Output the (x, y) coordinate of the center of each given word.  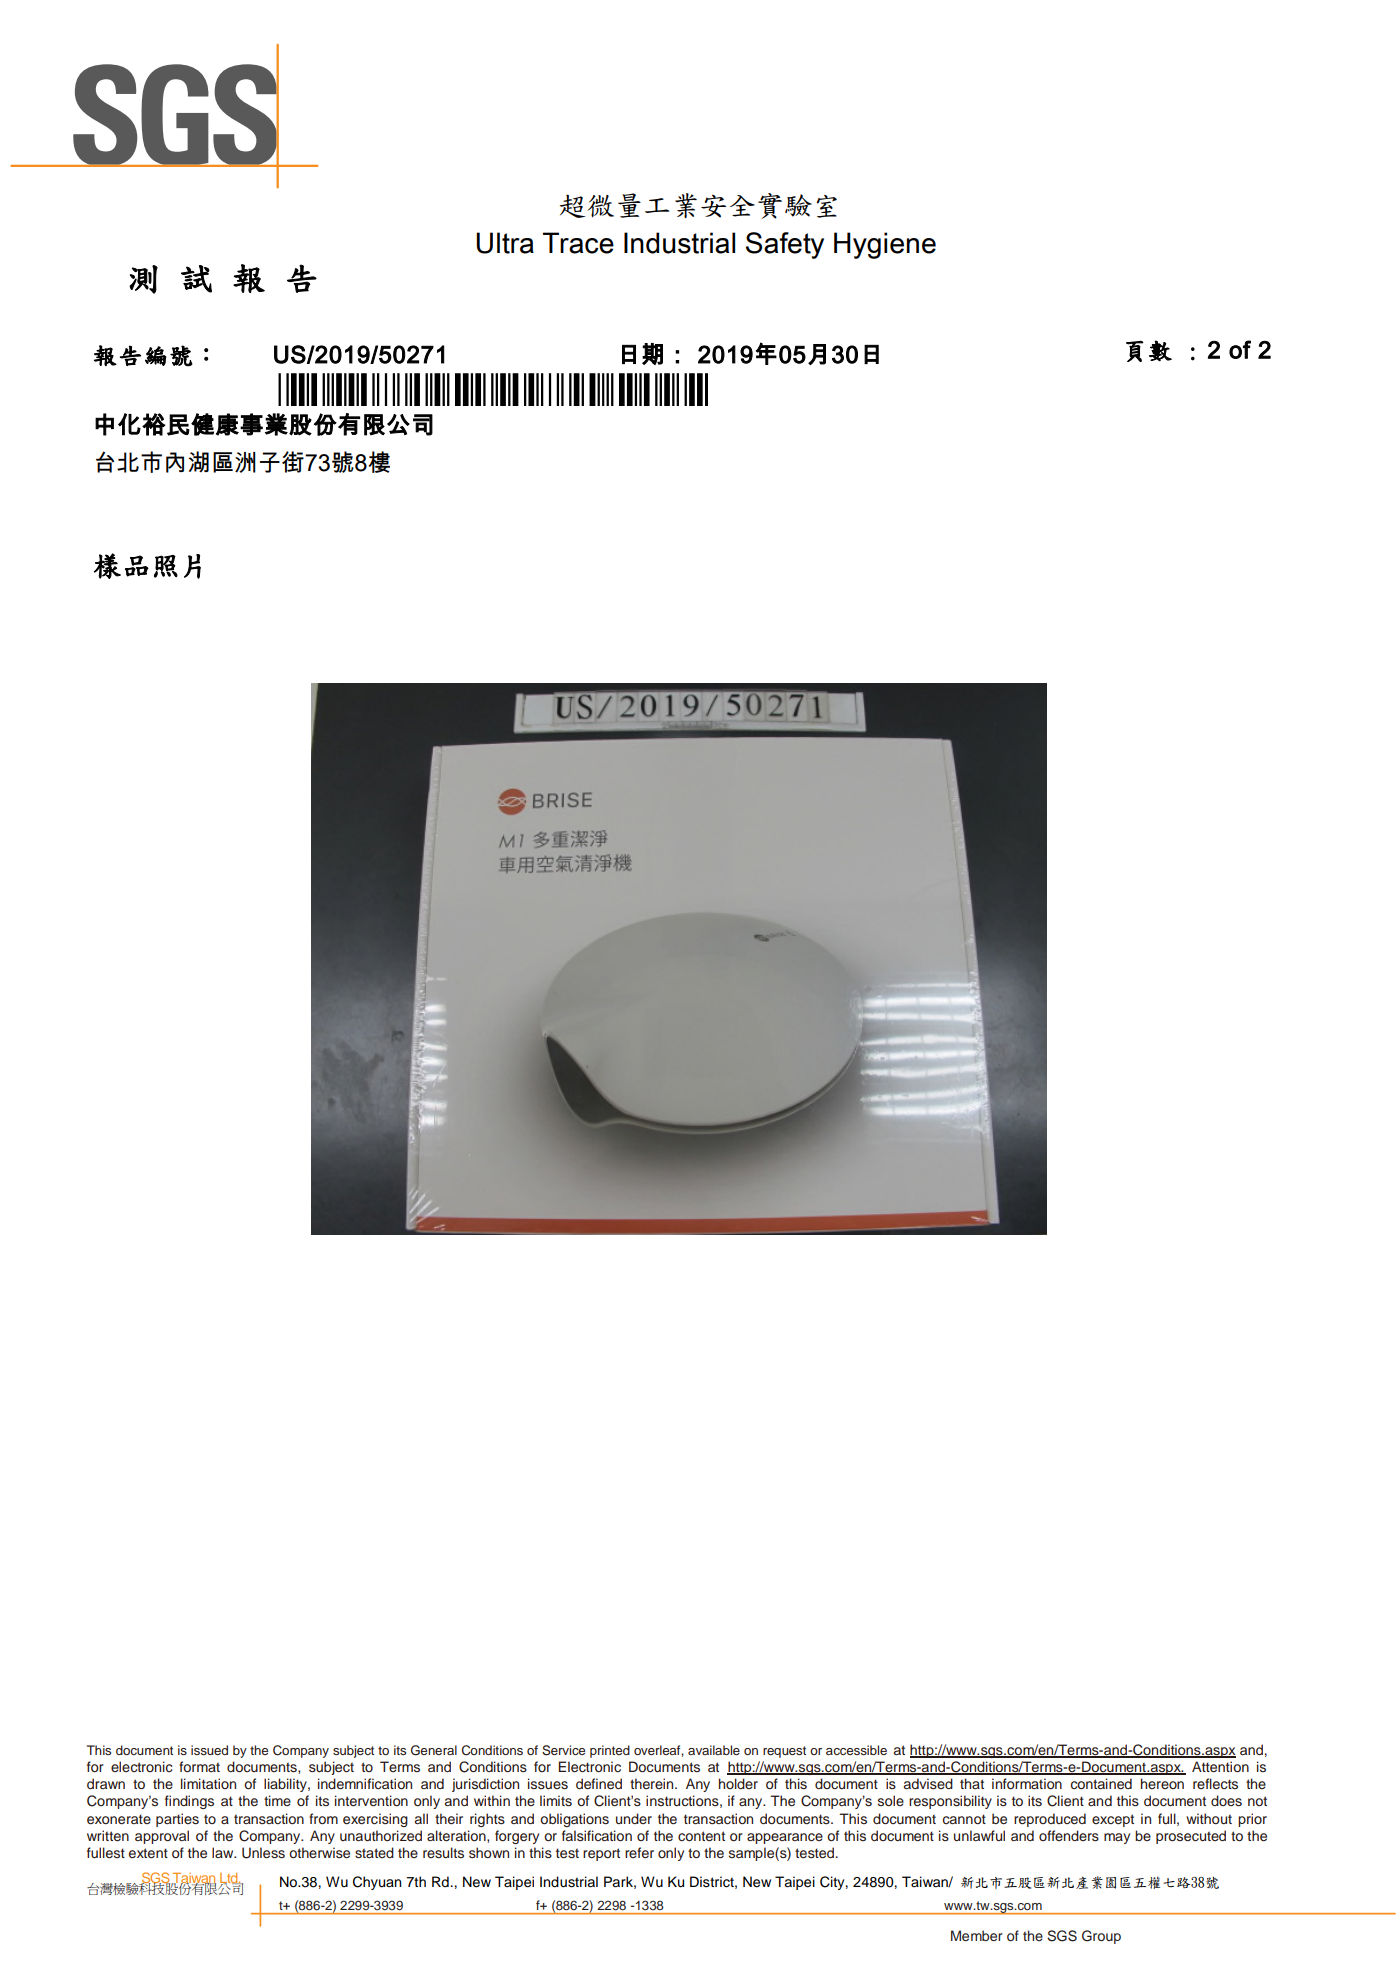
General (434, 1750)
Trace (578, 243)
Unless (263, 1853)
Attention (1220, 1766)
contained (1101, 1783)
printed (610, 1751)
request (784, 1752)
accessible (856, 1750)
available (714, 1750)
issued (209, 1750)
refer (639, 1852)
